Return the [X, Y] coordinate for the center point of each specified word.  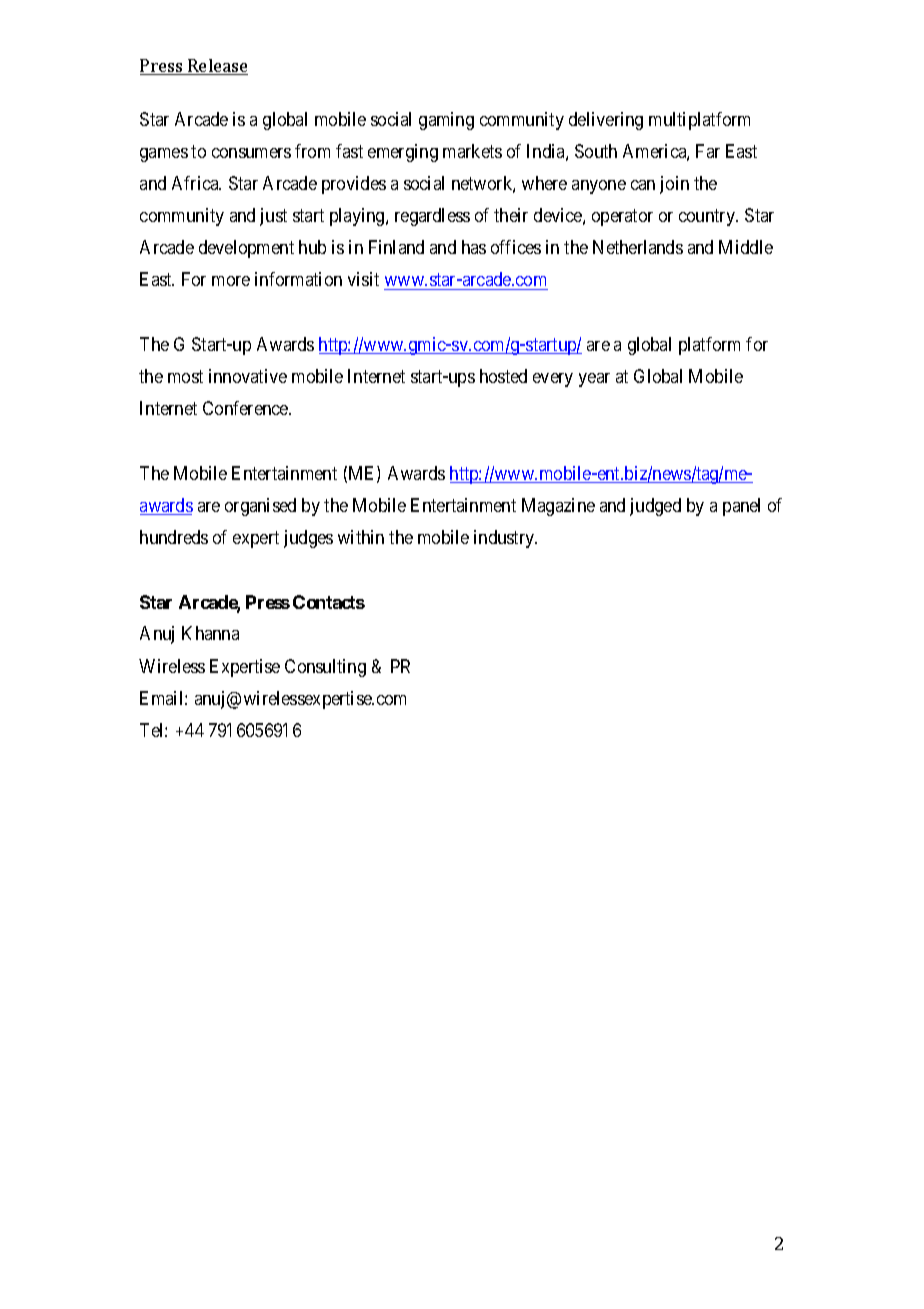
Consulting [325, 668]
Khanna [210, 633]
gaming [446, 121]
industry [505, 539]
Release [217, 67]
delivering [606, 121]
